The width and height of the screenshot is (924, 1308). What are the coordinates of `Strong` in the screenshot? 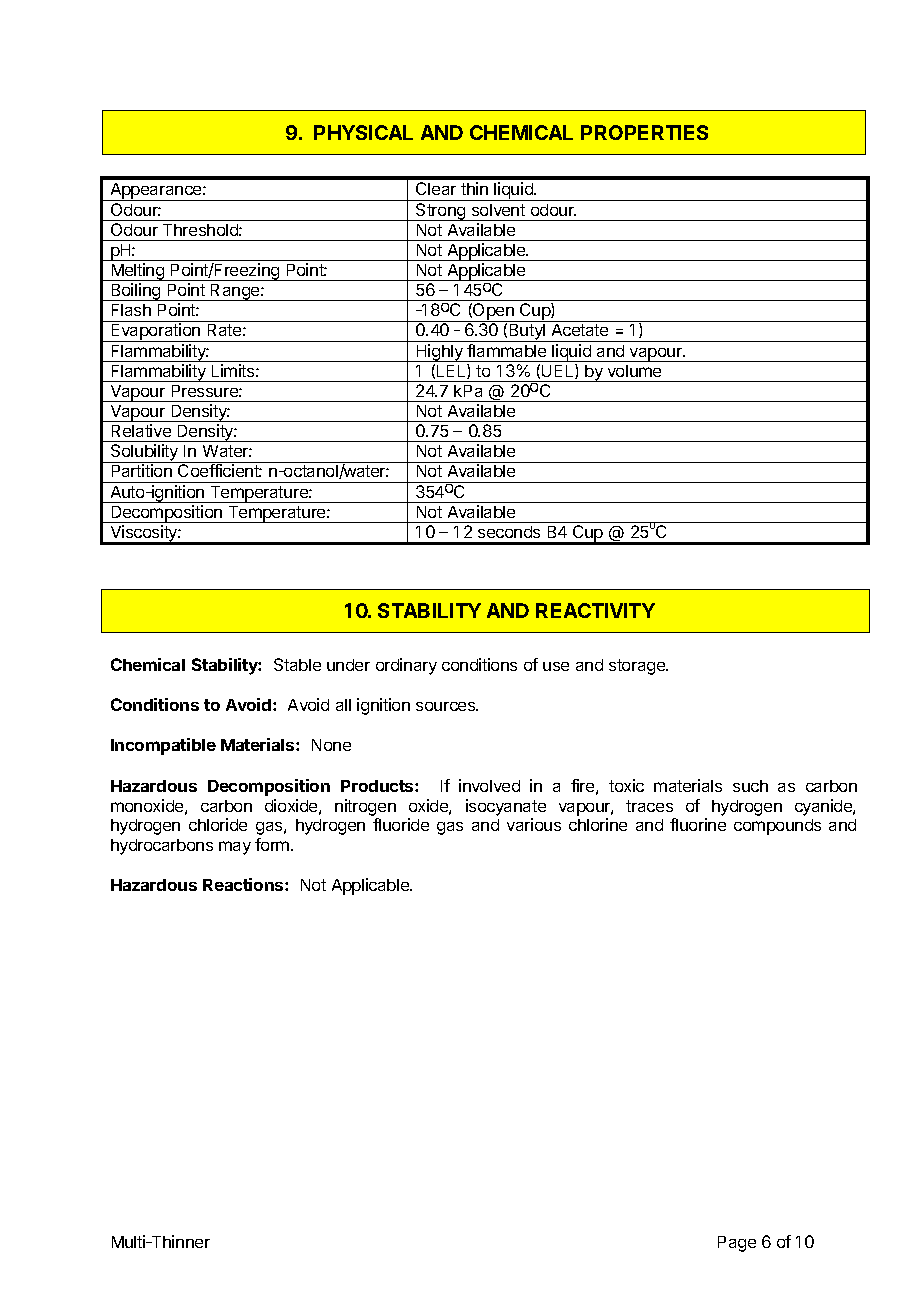 It's located at (441, 212).
